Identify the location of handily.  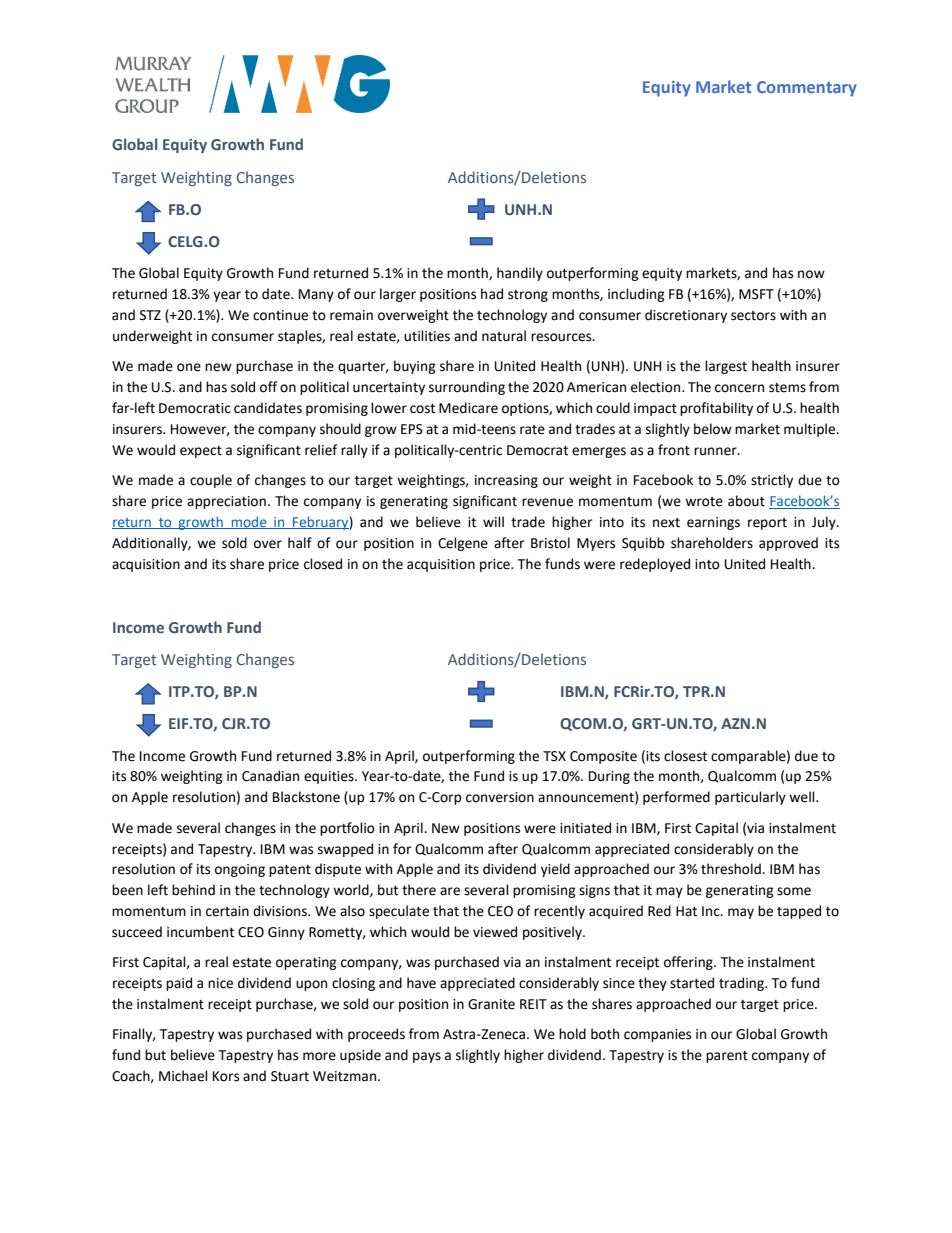
(520, 274).
